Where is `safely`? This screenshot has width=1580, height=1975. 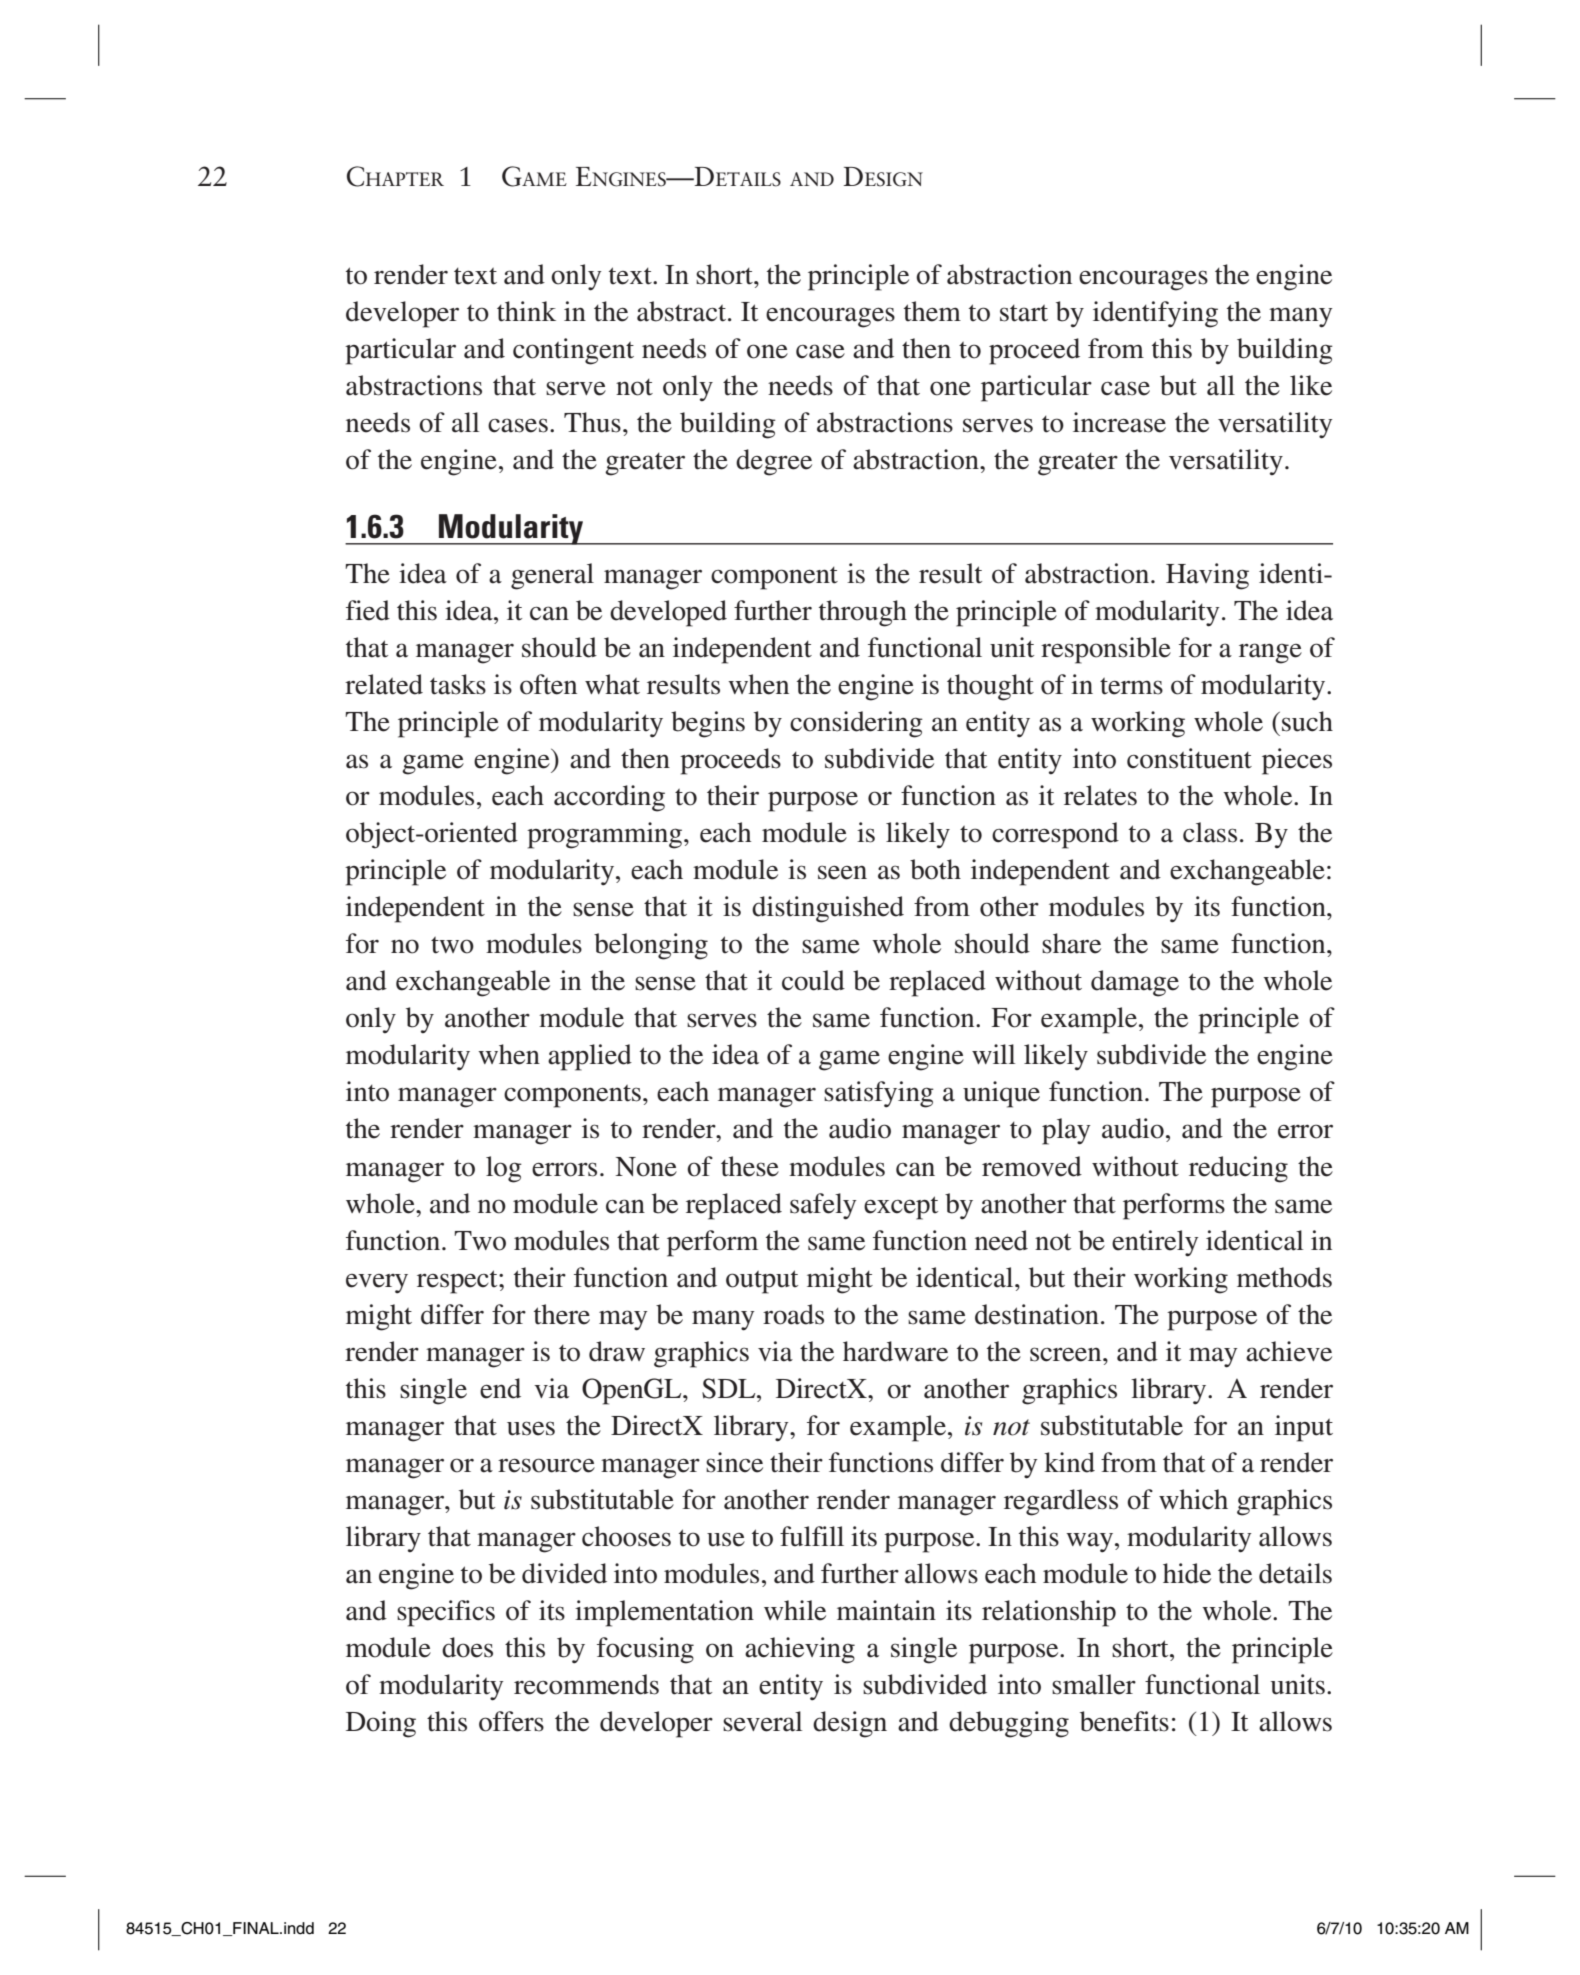 safely is located at coordinates (823, 1206).
